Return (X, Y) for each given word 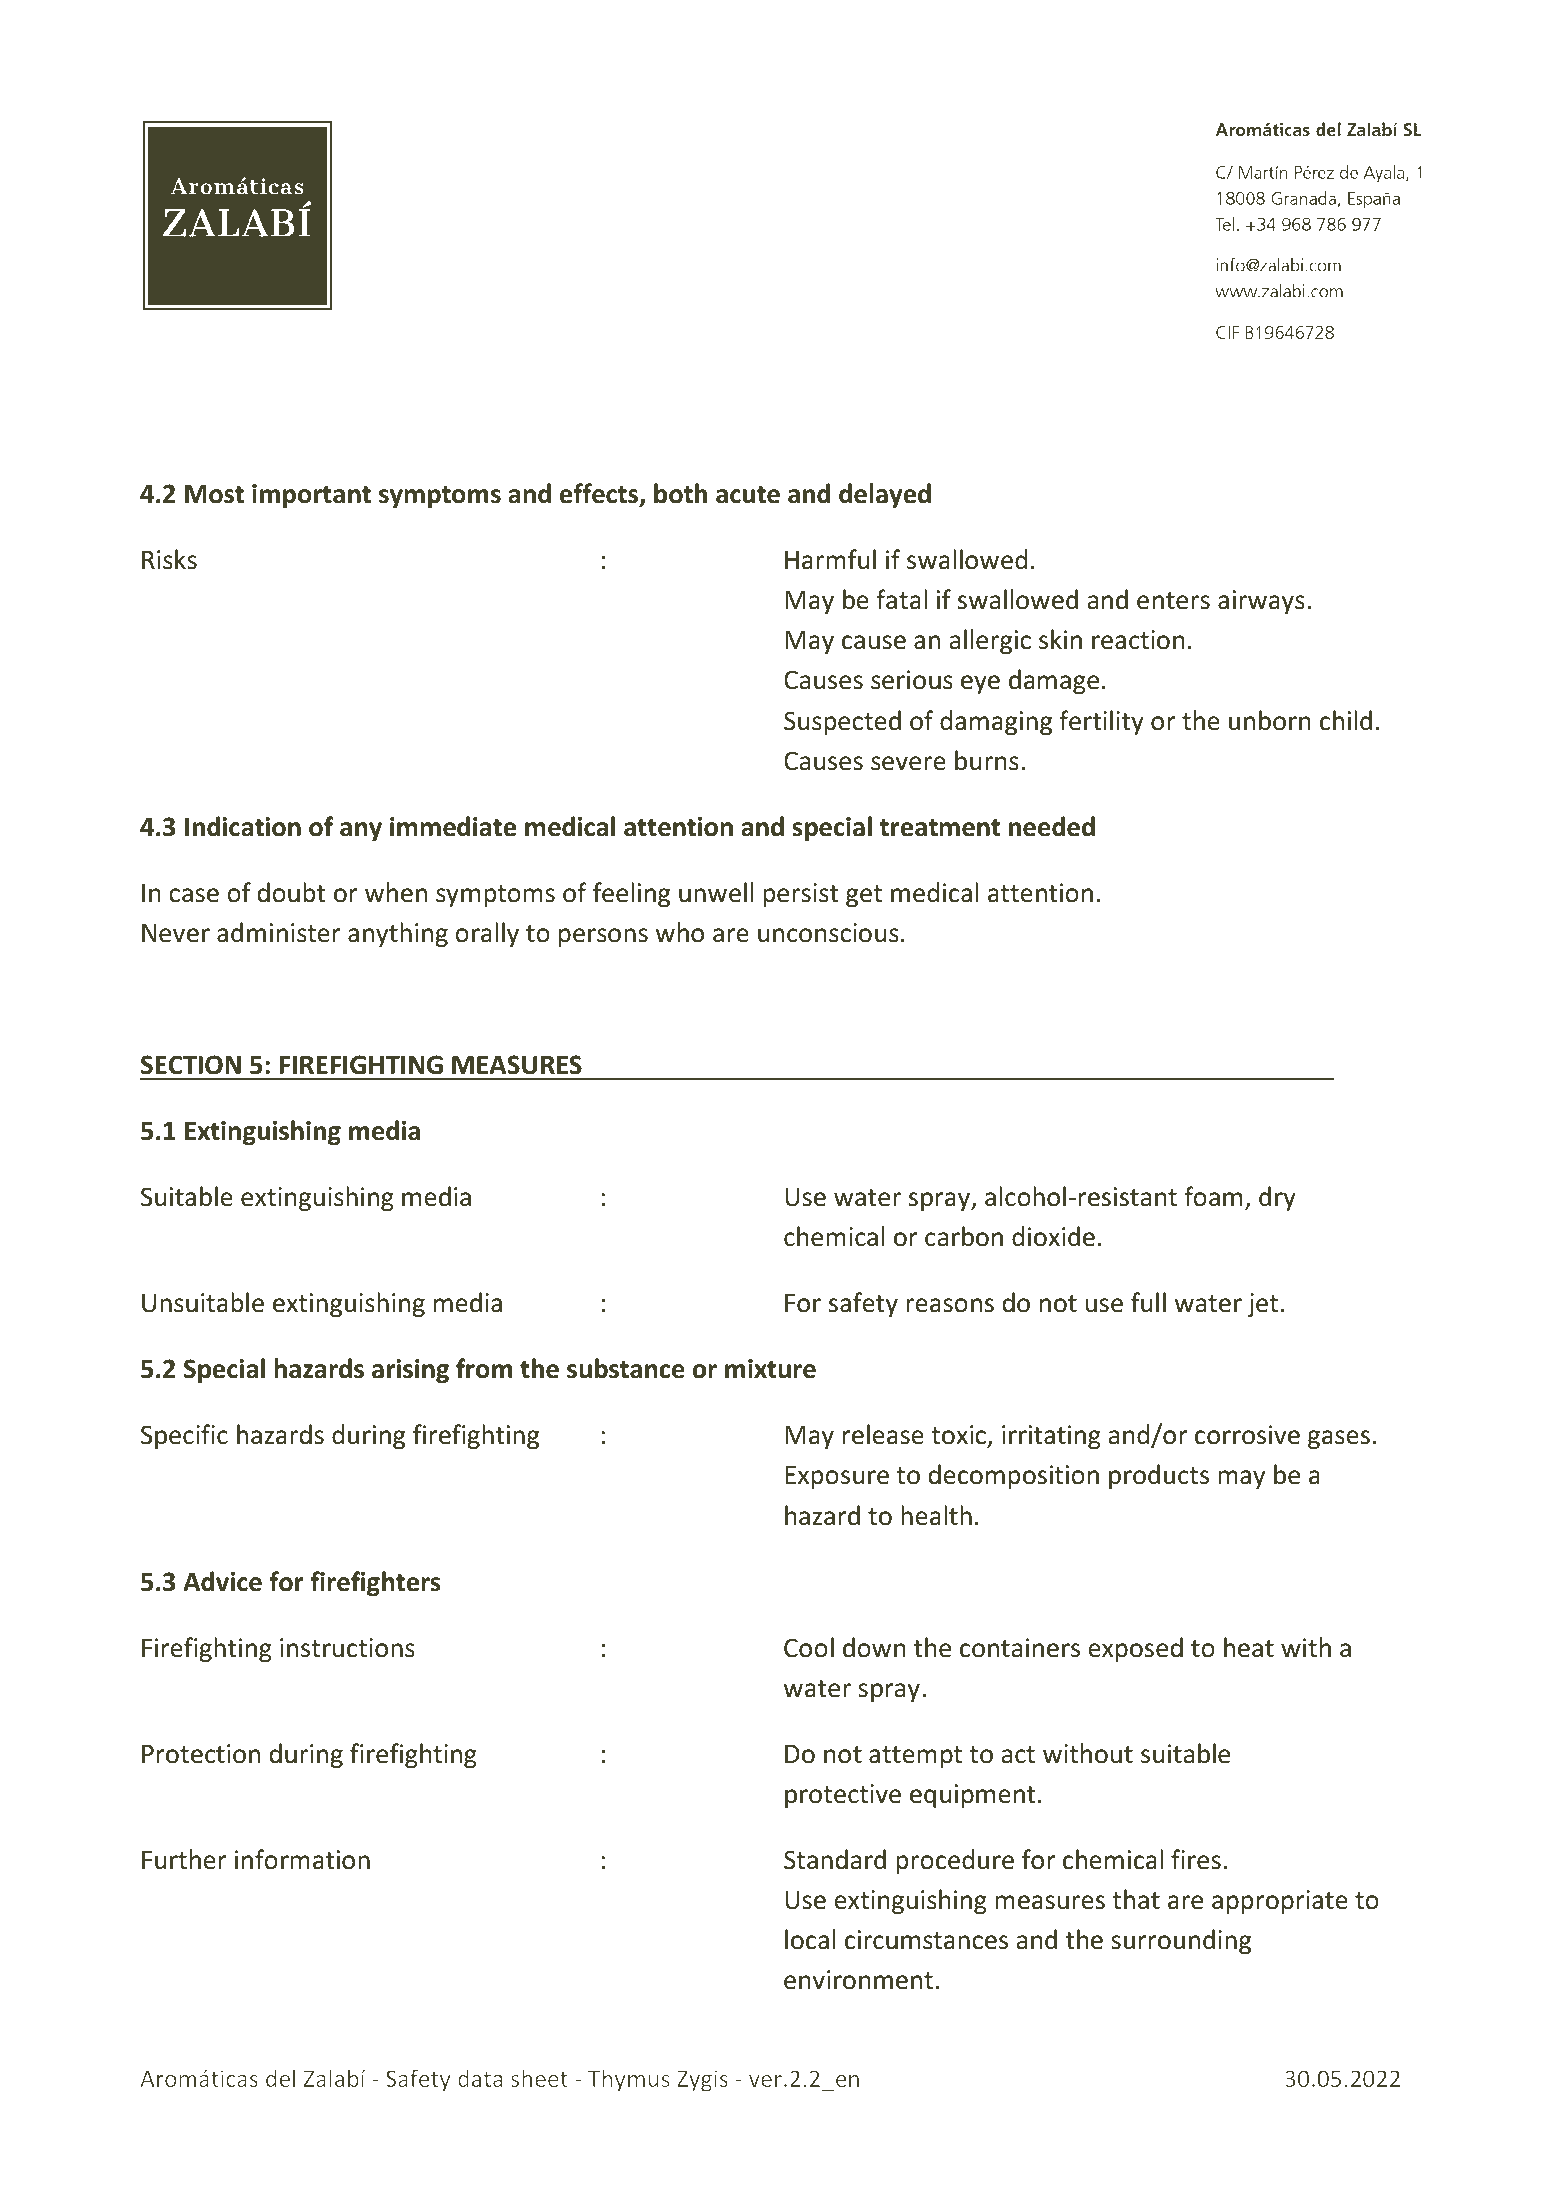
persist (800, 895)
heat (1249, 1647)
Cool (809, 1647)
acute (748, 495)
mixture (770, 1369)
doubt (291, 892)
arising (410, 1371)
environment (858, 1980)
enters (1173, 601)
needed (1052, 826)
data (480, 2078)
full (1148, 1302)
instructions (347, 1648)
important (311, 496)
